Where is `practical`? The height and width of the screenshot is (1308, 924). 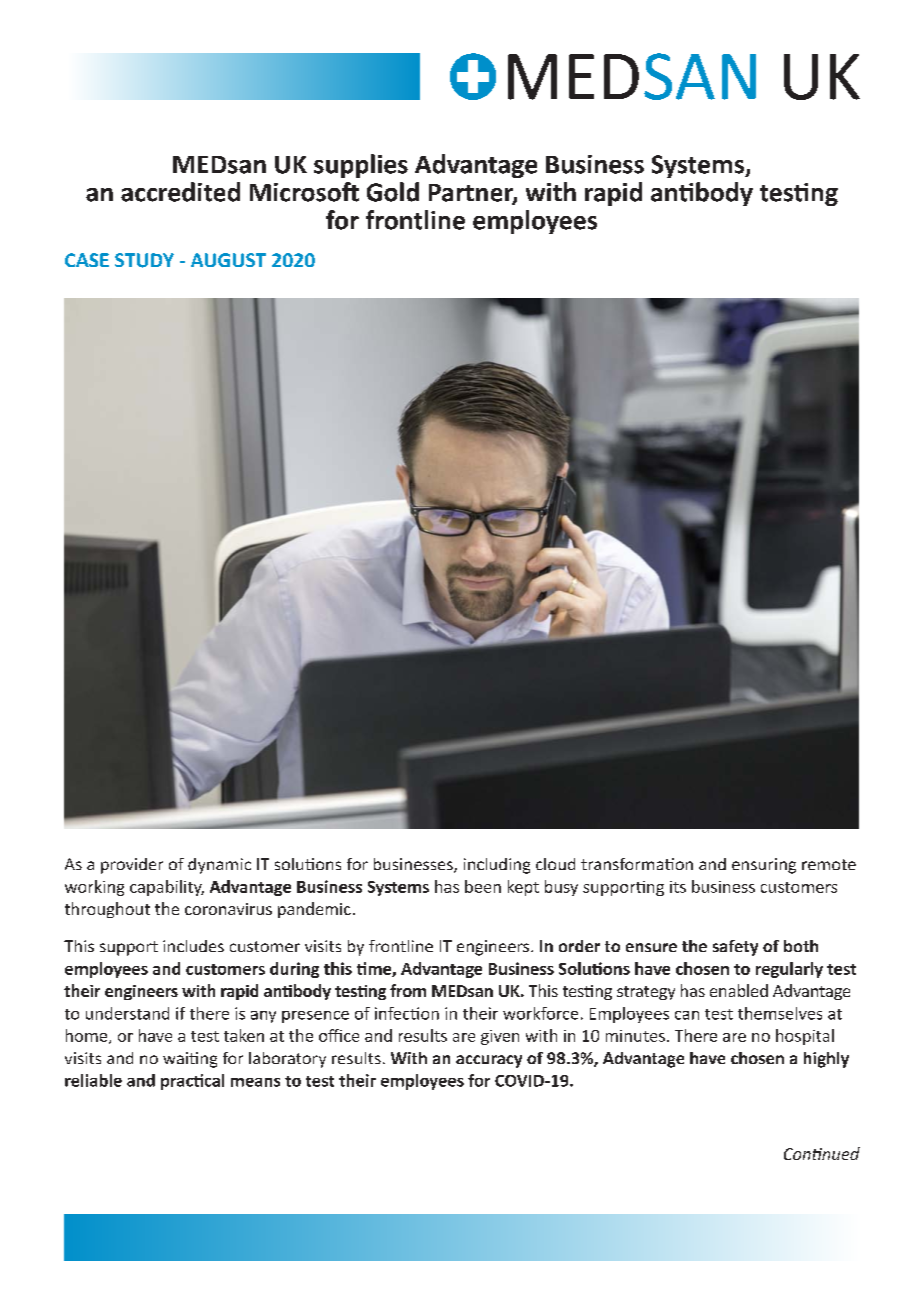
practical is located at coordinates (192, 1082).
